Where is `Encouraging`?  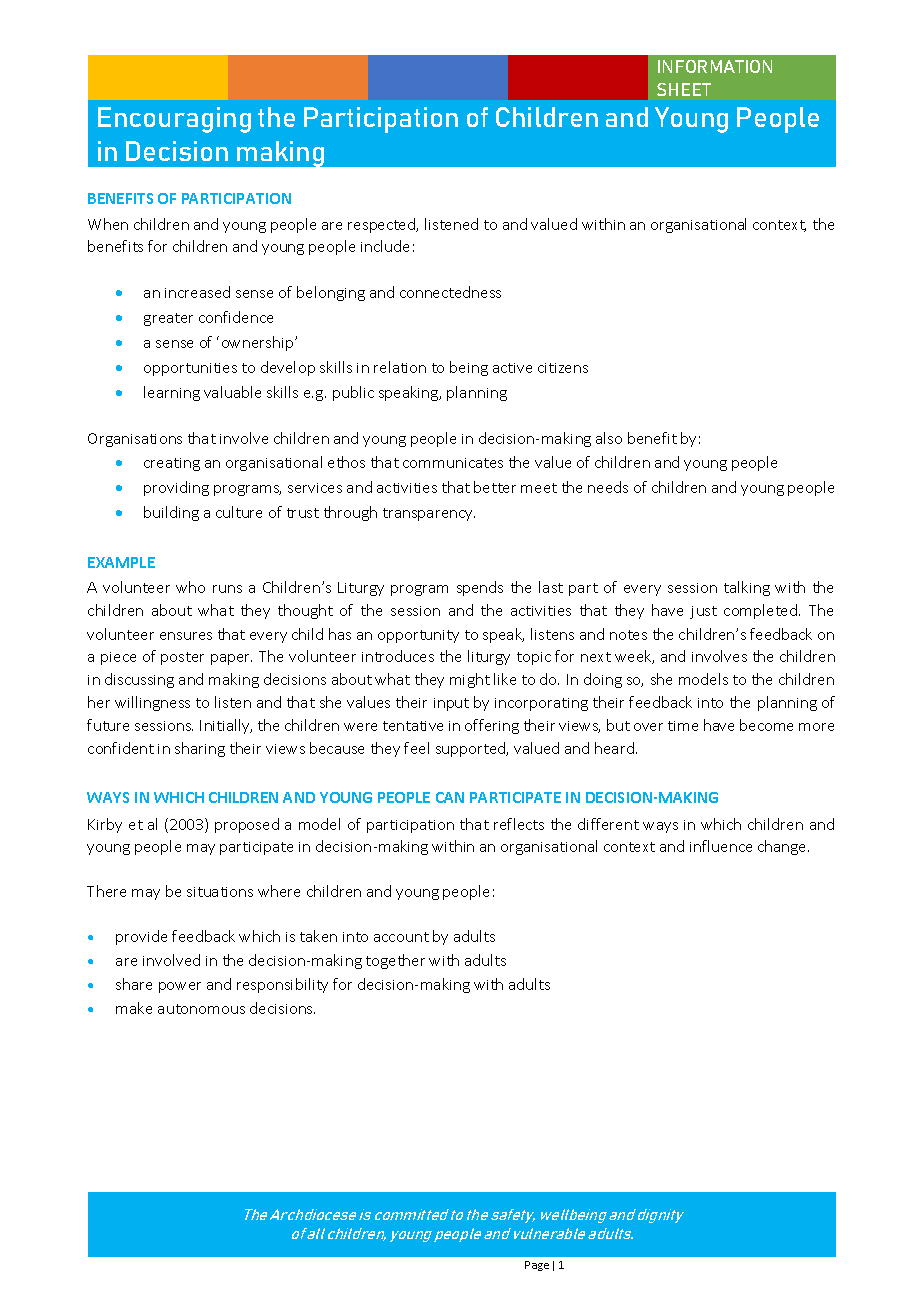
Encouraging is located at coordinates (174, 120).
